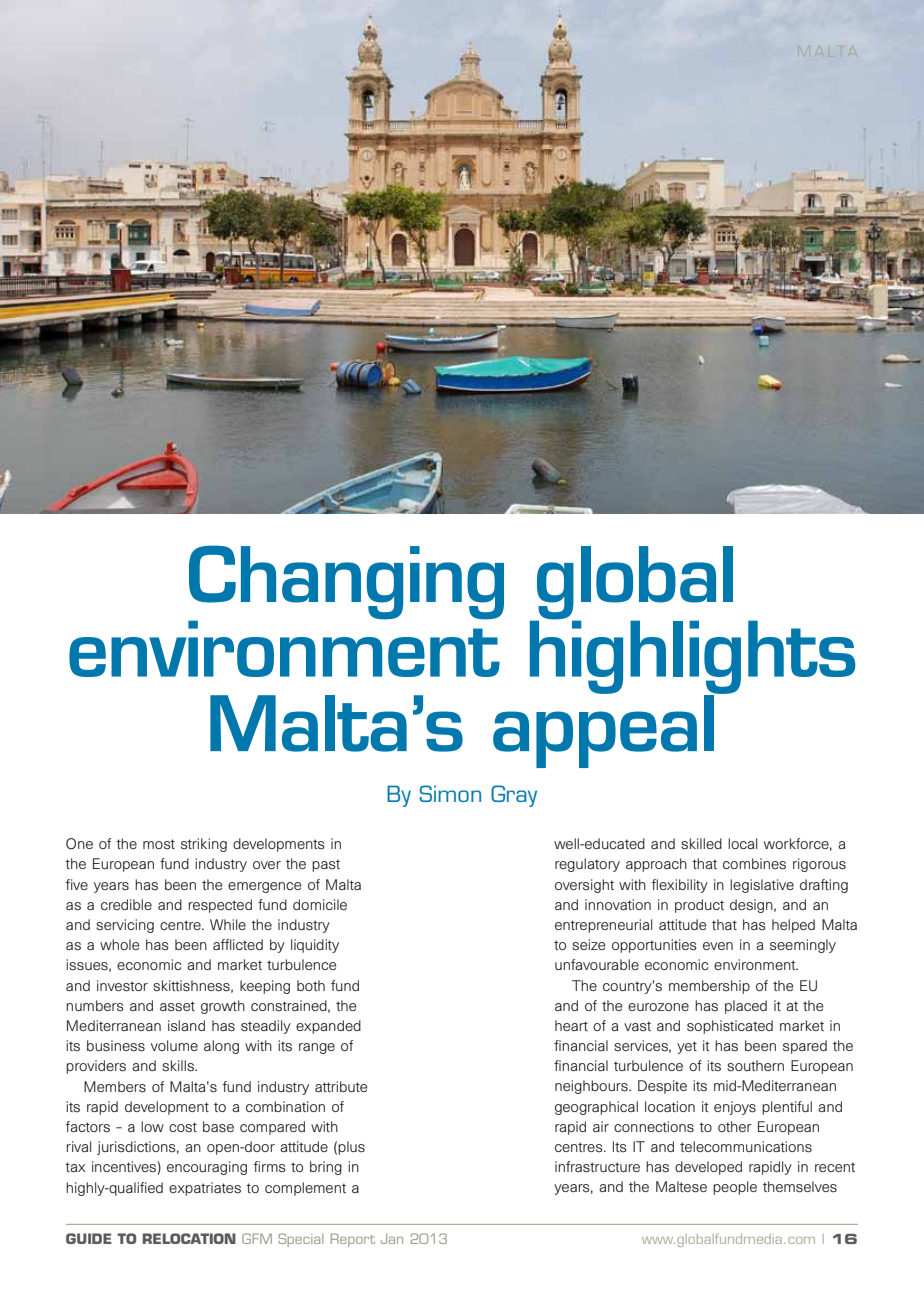 This page has width=924, height=1308. Describe the element at coordinates (699, 906) in the page. I see `product` at that location.
